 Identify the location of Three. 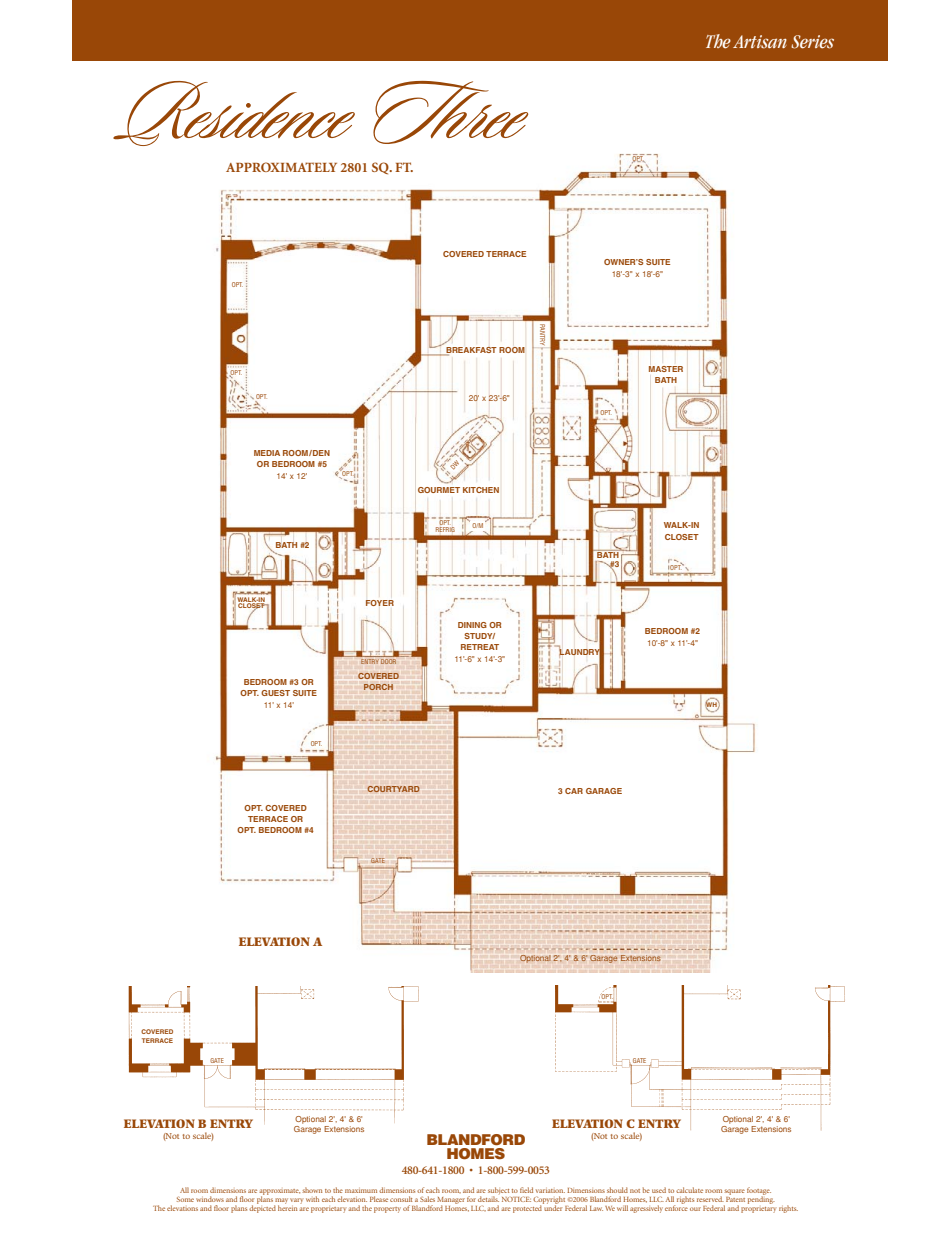
(450, 112).
